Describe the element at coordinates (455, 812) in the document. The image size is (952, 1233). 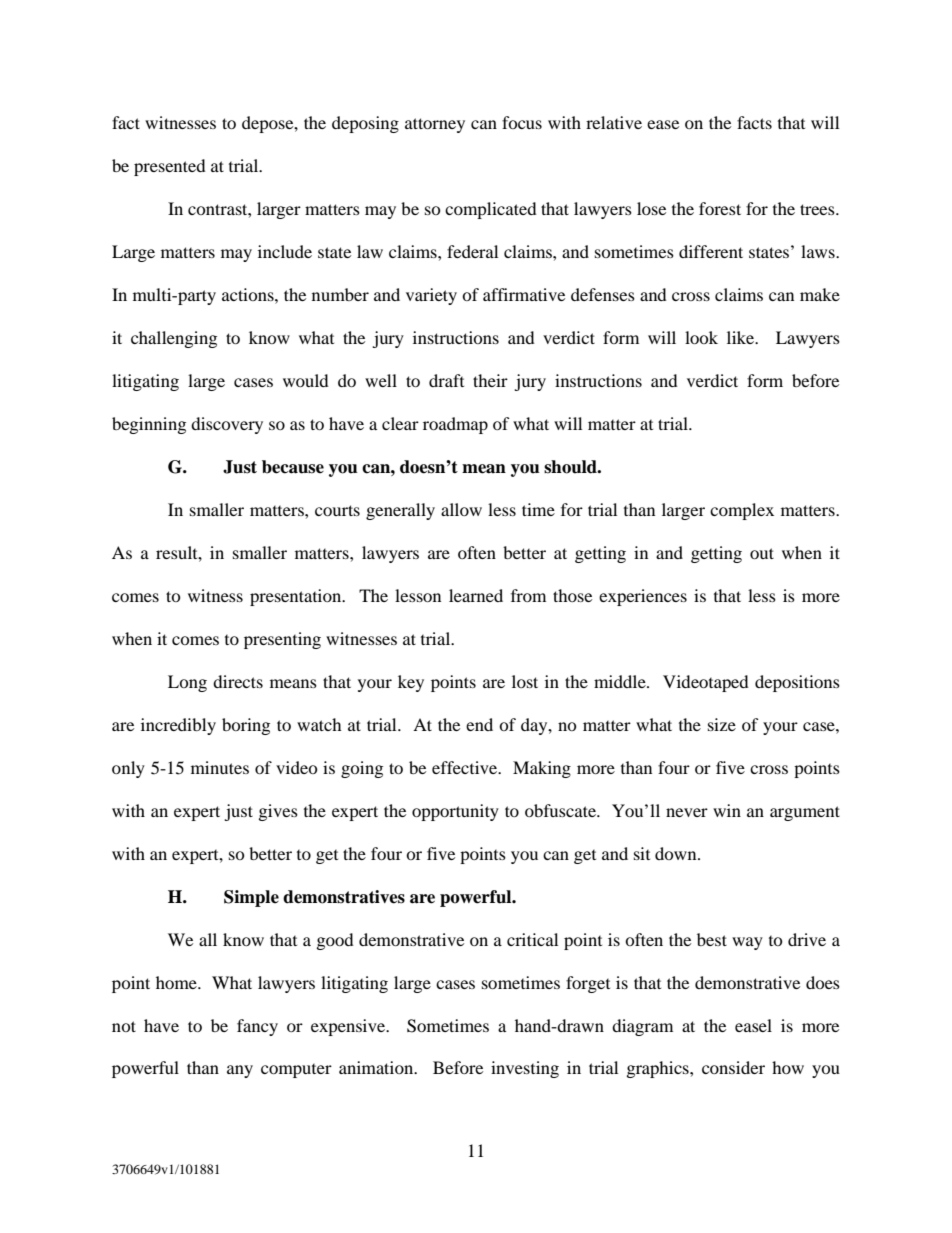
I see `opportunity` at that location.
